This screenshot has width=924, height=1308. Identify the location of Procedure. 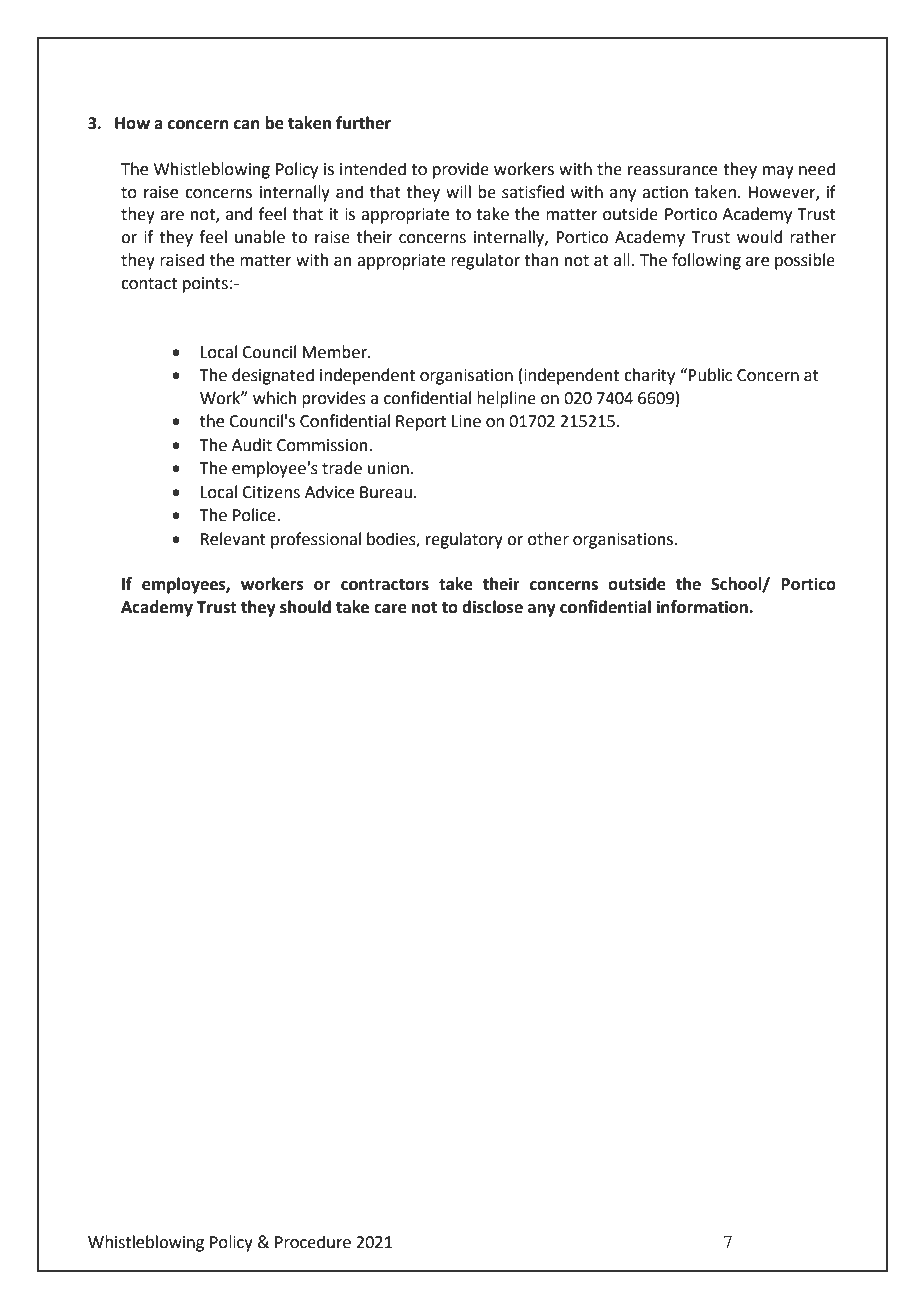
(313, 1242).
